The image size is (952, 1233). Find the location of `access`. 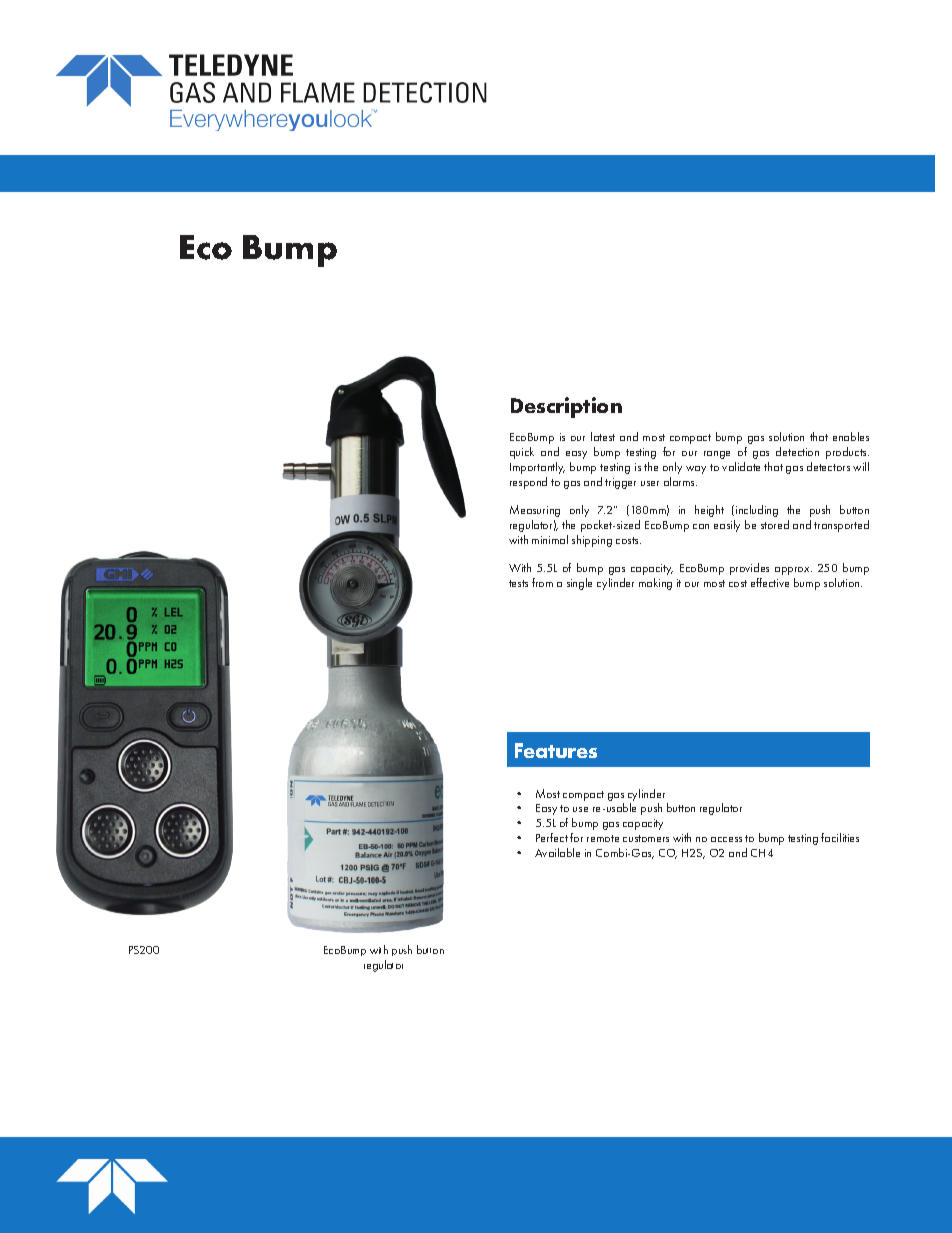

access is located at coordinates (726, 839).
